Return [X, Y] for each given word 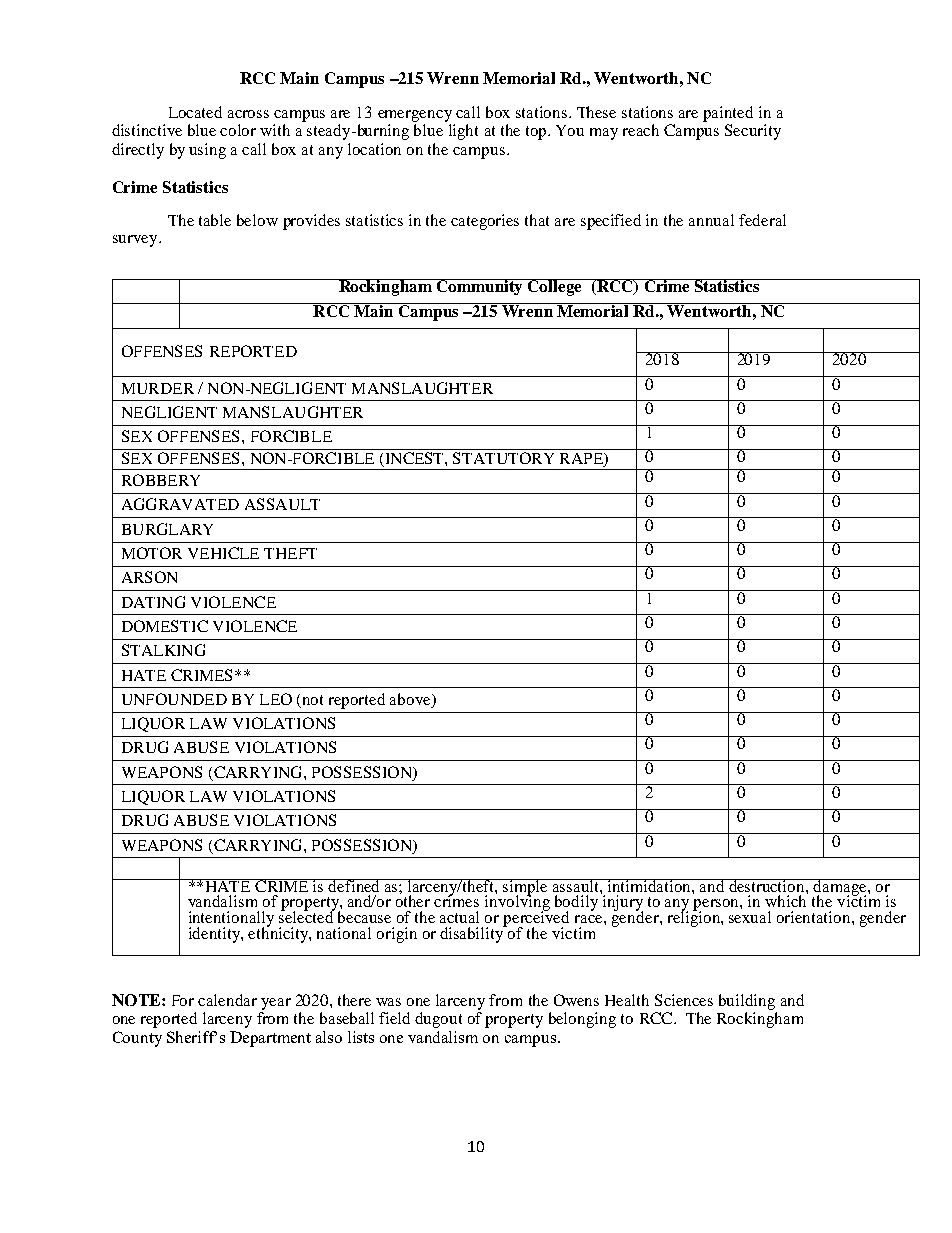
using [207, 151]
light [463, 132]
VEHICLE [223, 553]
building [747, 1002]
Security [753, 132]
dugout [438, 1020]
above [411, 699]
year [276, 1004]
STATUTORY [503, 458]
